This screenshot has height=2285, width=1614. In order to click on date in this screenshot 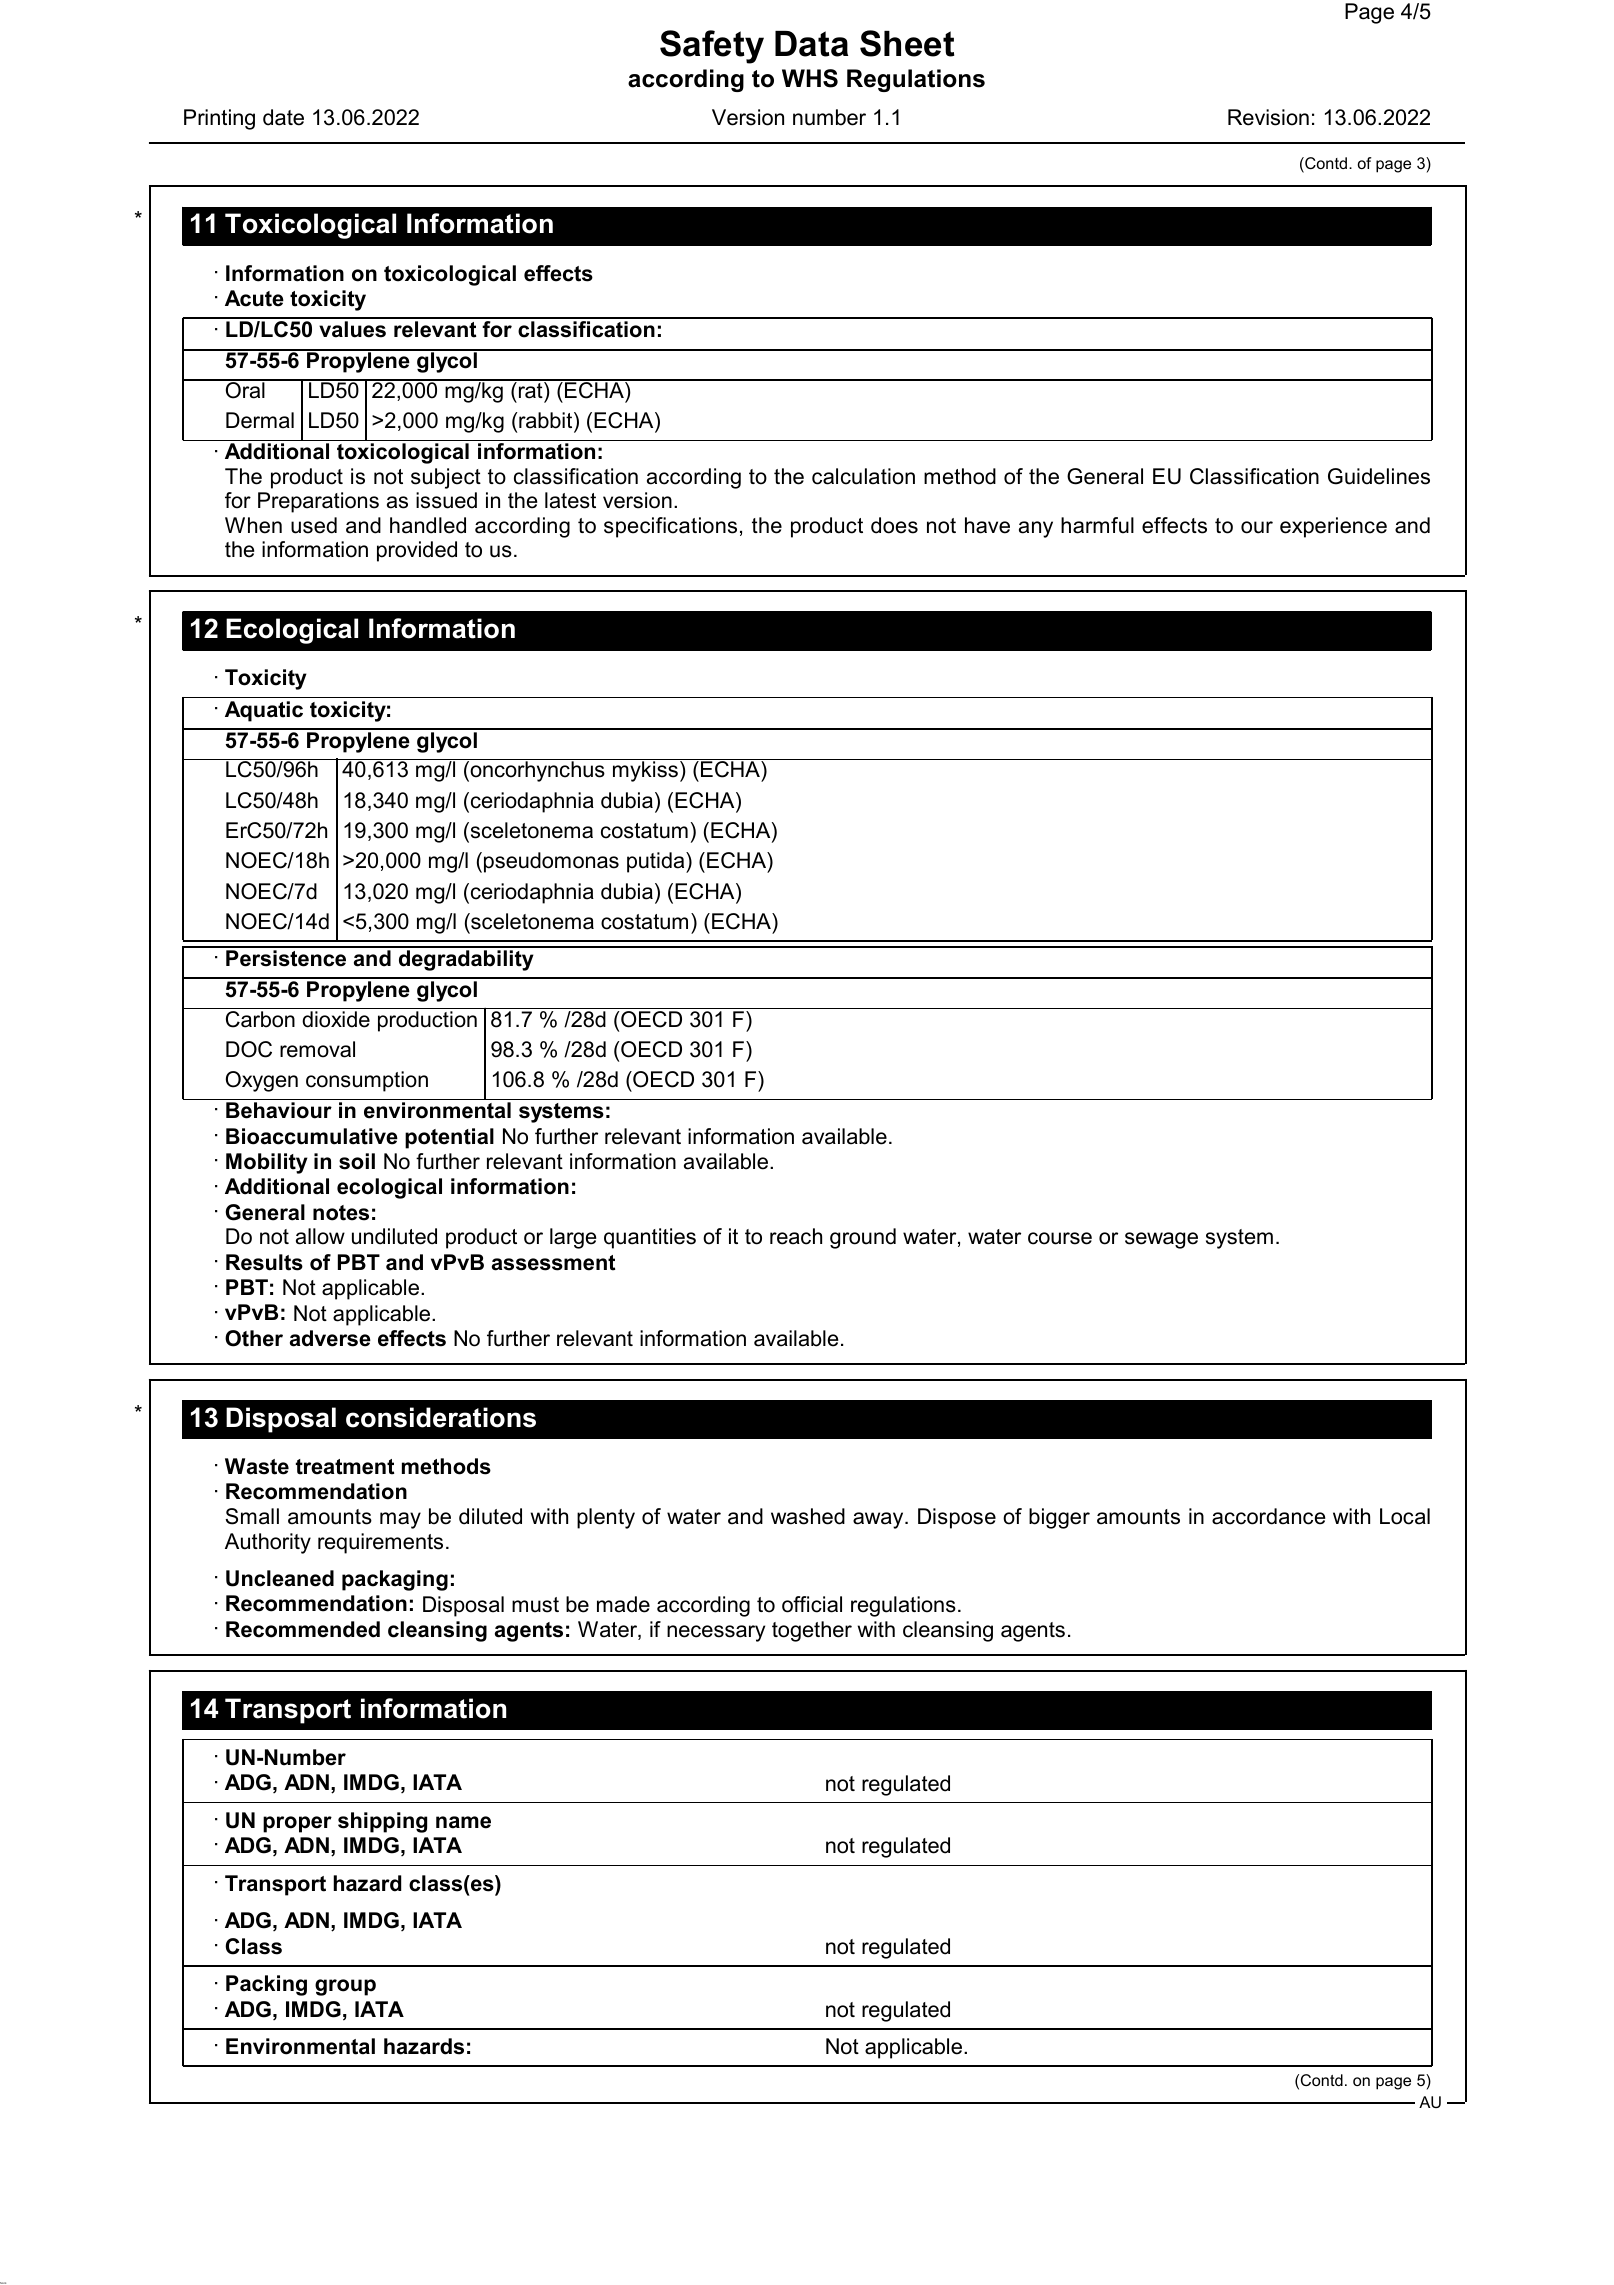, I will do `click(283, 117)`.
